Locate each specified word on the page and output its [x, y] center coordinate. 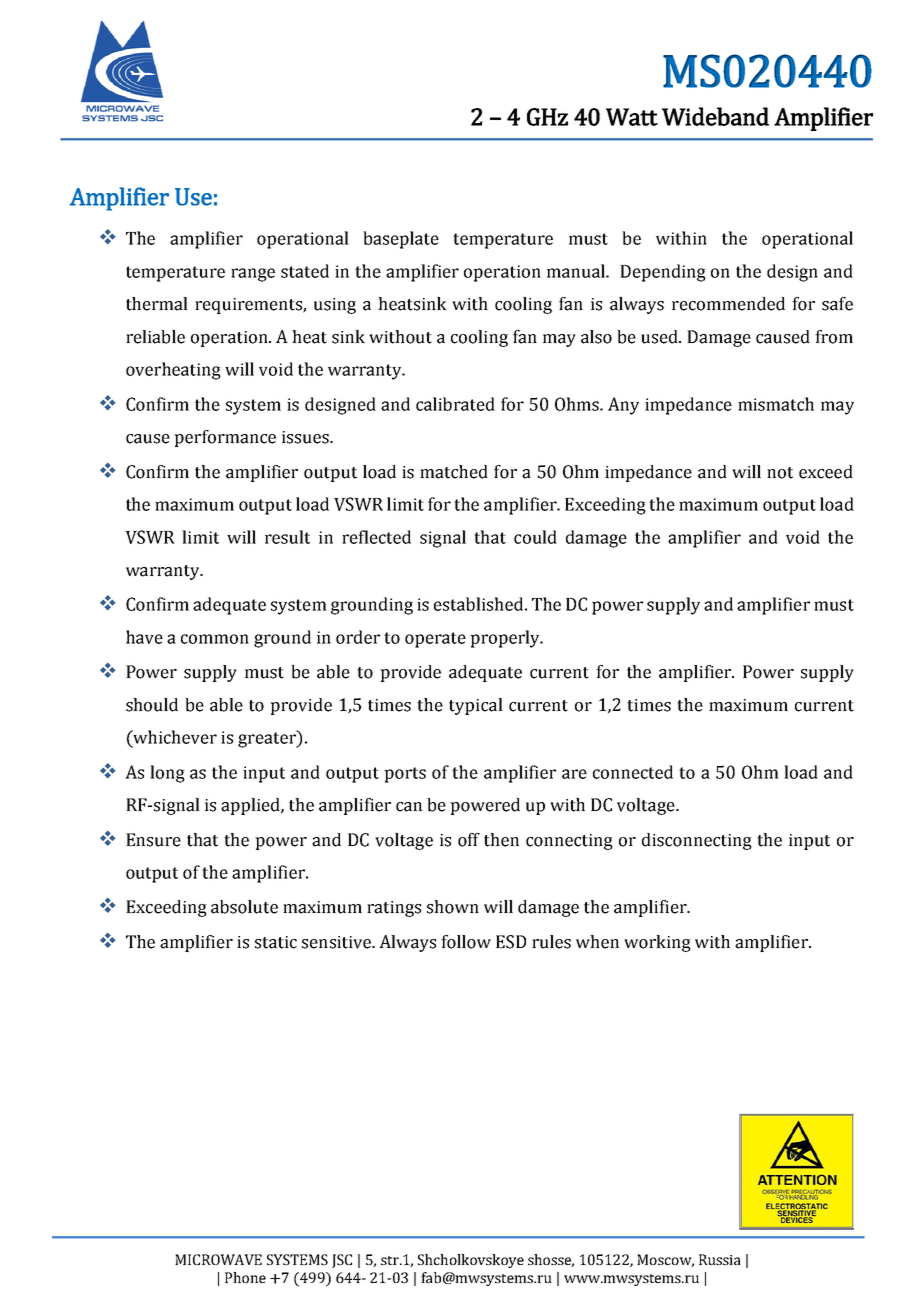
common [215, 639]
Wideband [715, 116]
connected [633, 772]
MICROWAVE [218, 1259]
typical [476, 706]
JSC [342, 1261]
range [253, 275]
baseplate [401, 240]
